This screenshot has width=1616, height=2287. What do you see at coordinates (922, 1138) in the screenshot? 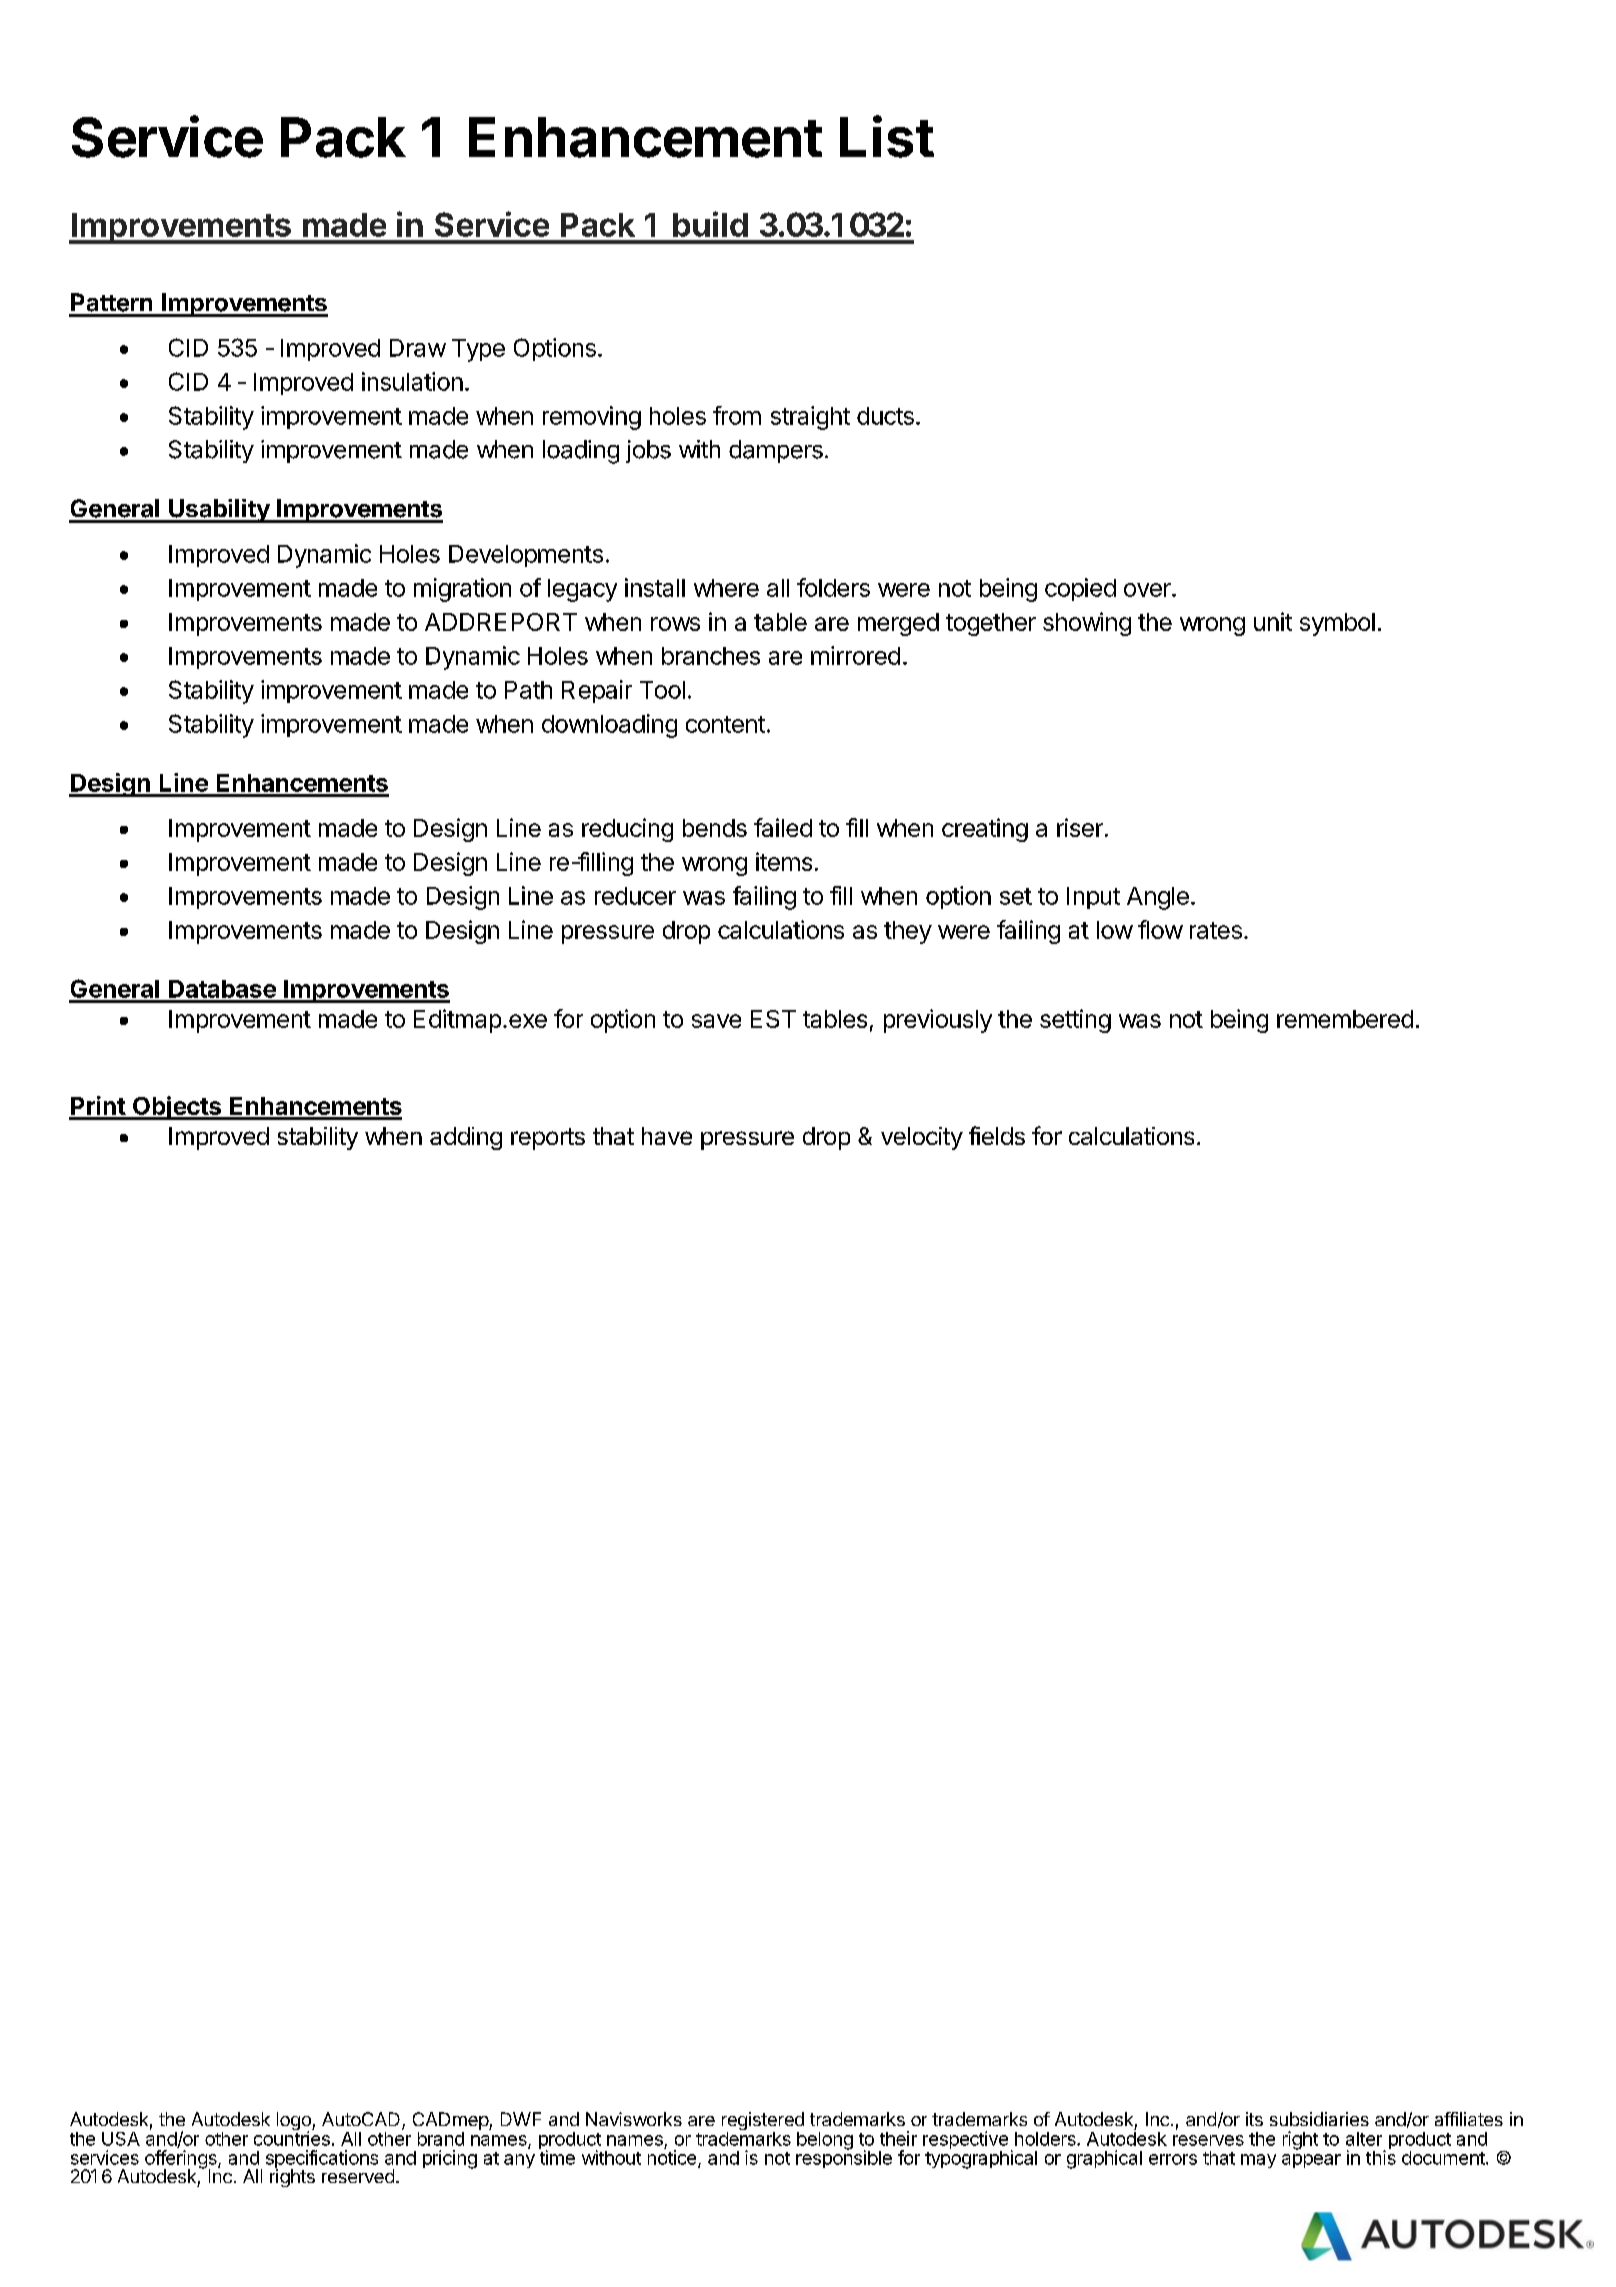
I see `velocity` at bounding box center [922, 1138].
